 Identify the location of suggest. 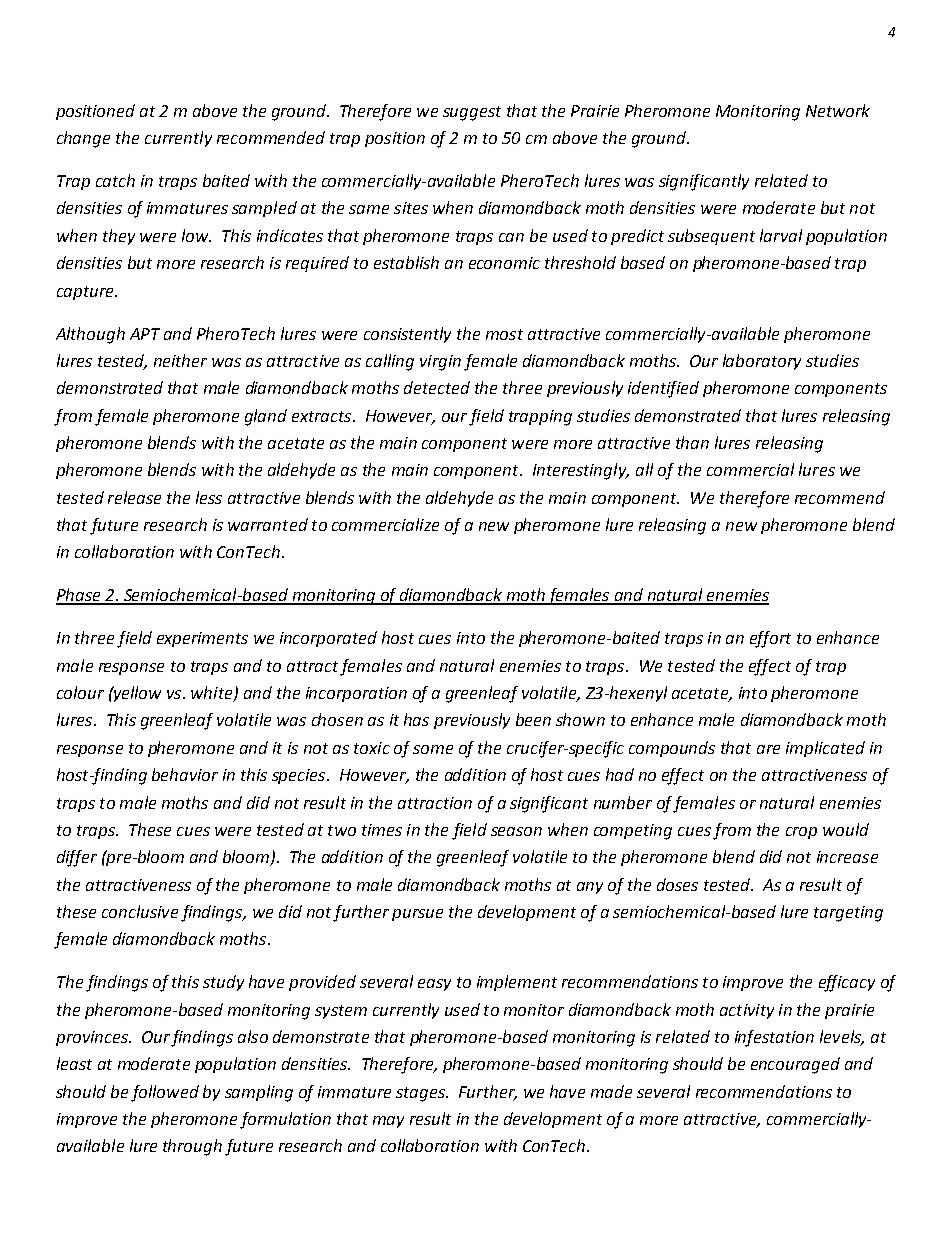
(472, 113).
